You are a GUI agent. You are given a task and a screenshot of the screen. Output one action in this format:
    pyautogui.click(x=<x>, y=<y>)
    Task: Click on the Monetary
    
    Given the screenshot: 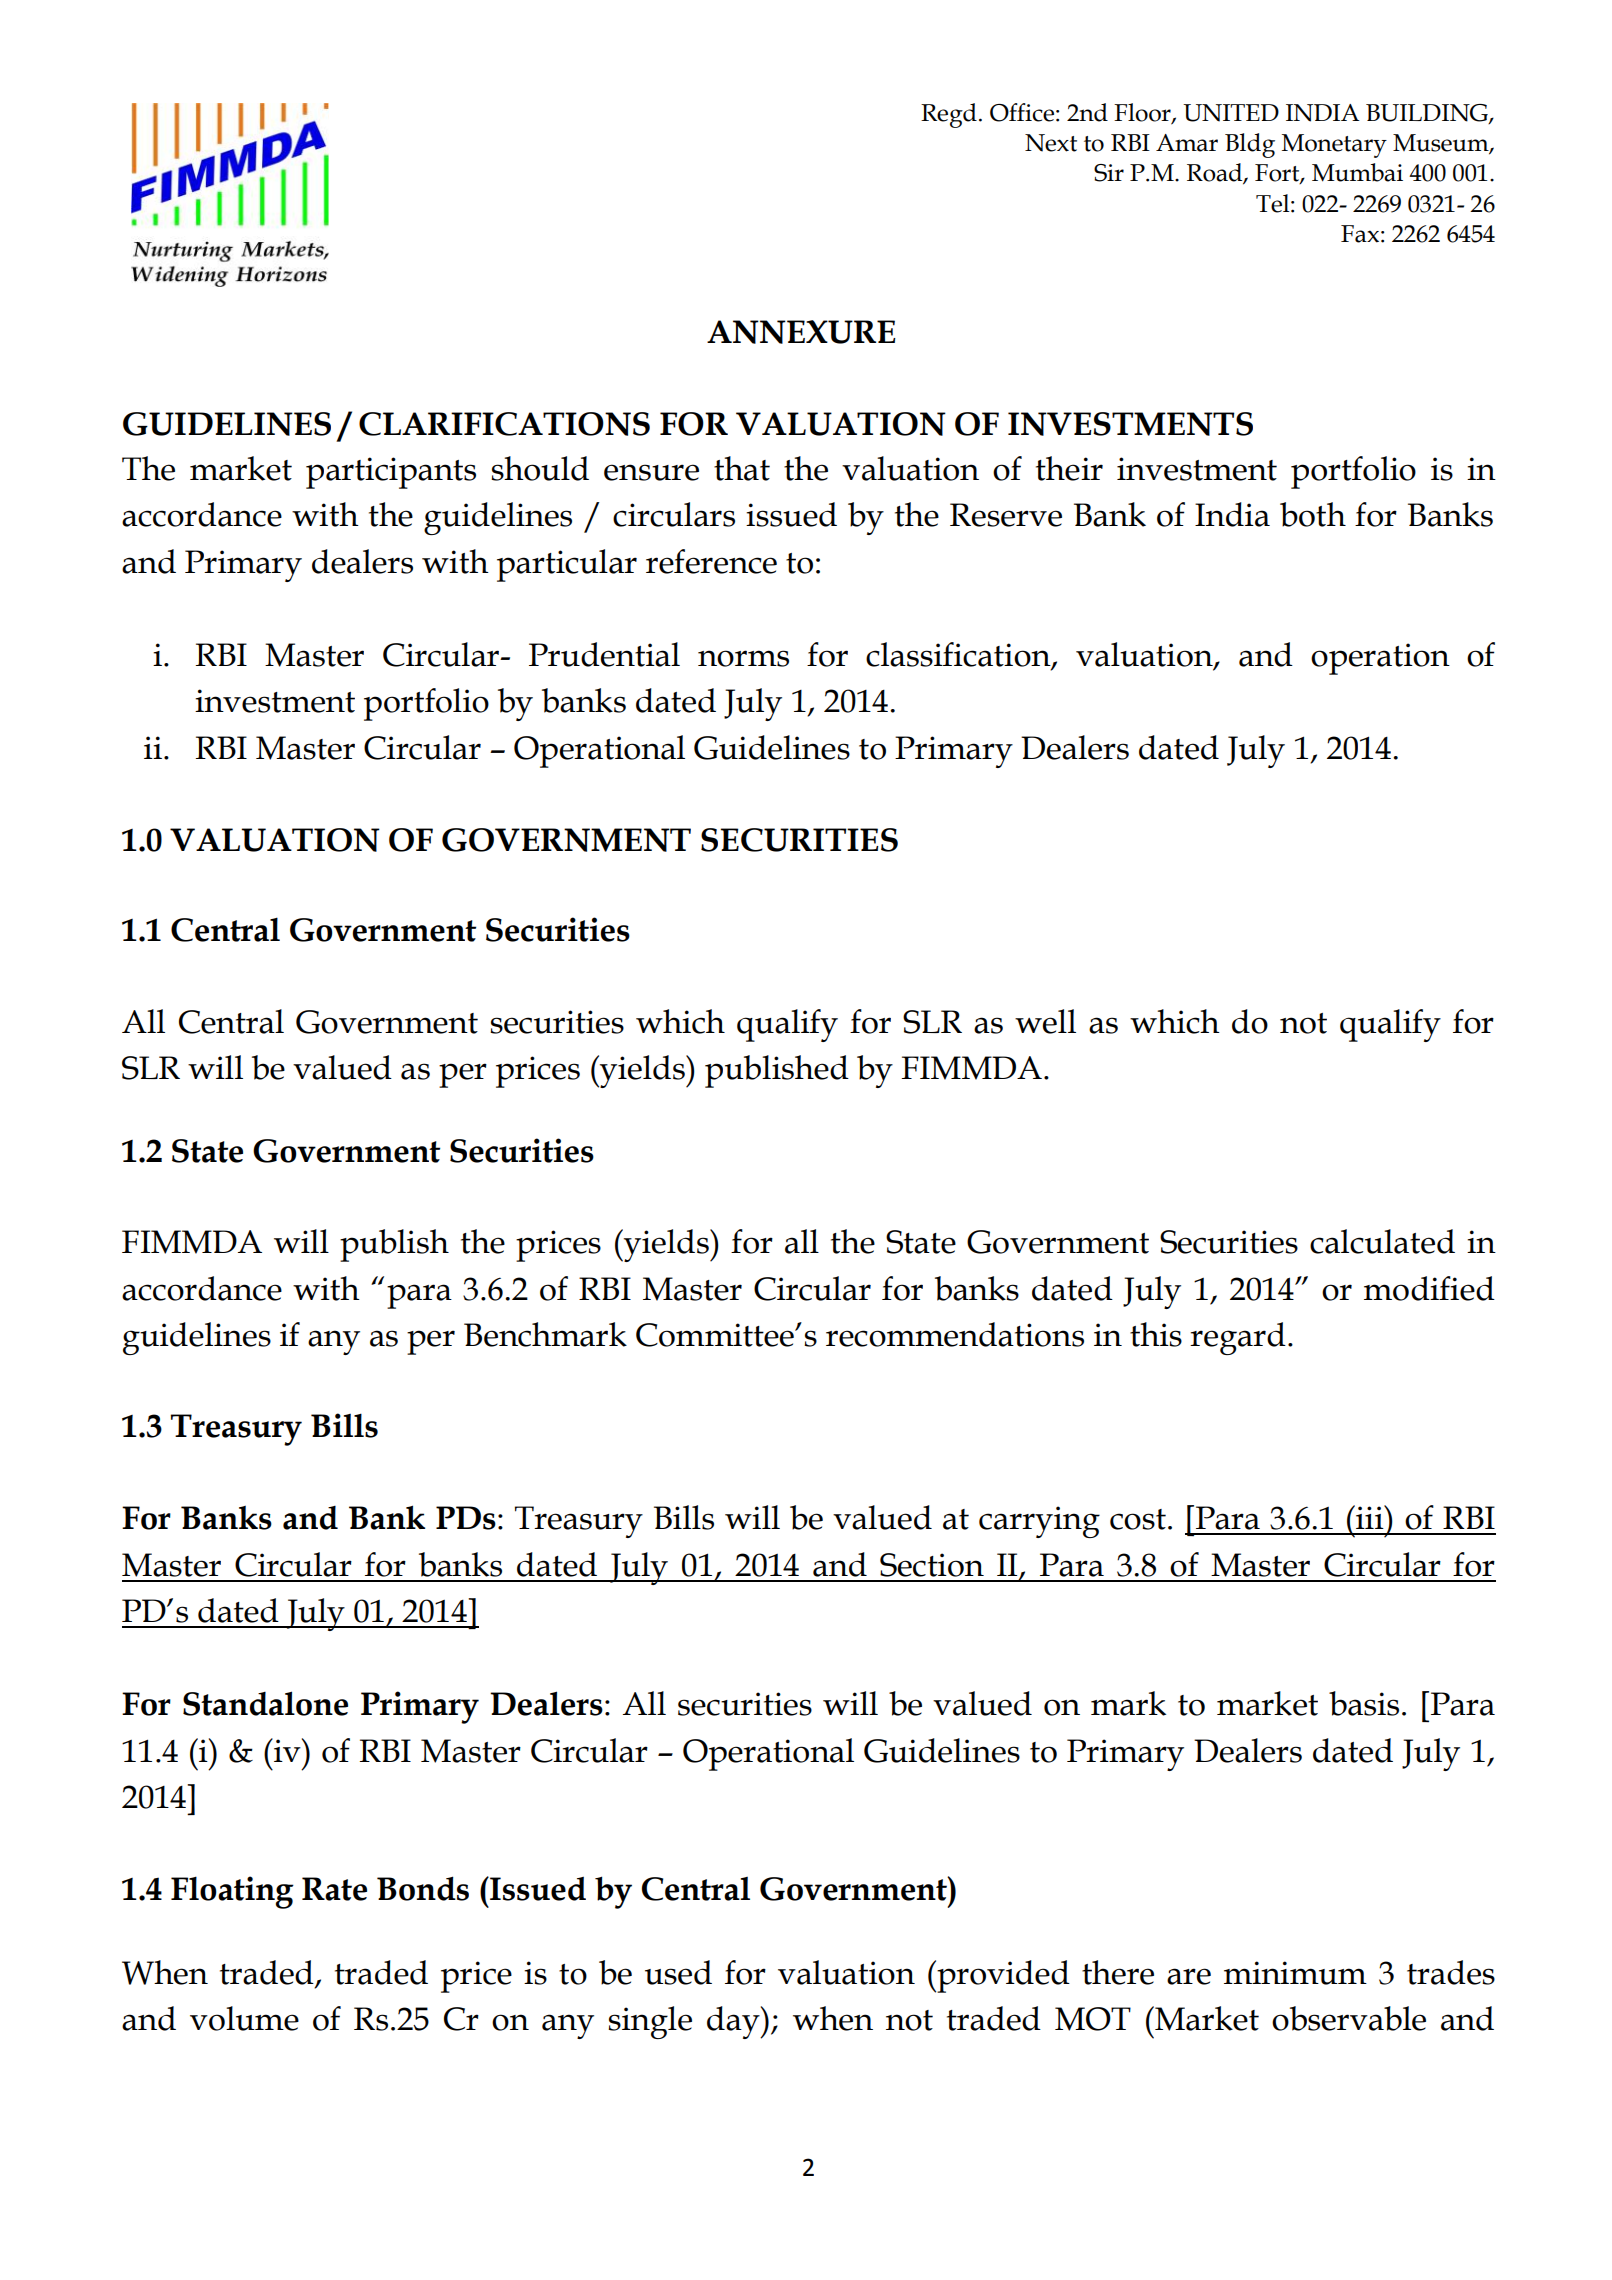 What is the action you would take?
    pyautogui.click(x=1334, y=146)
